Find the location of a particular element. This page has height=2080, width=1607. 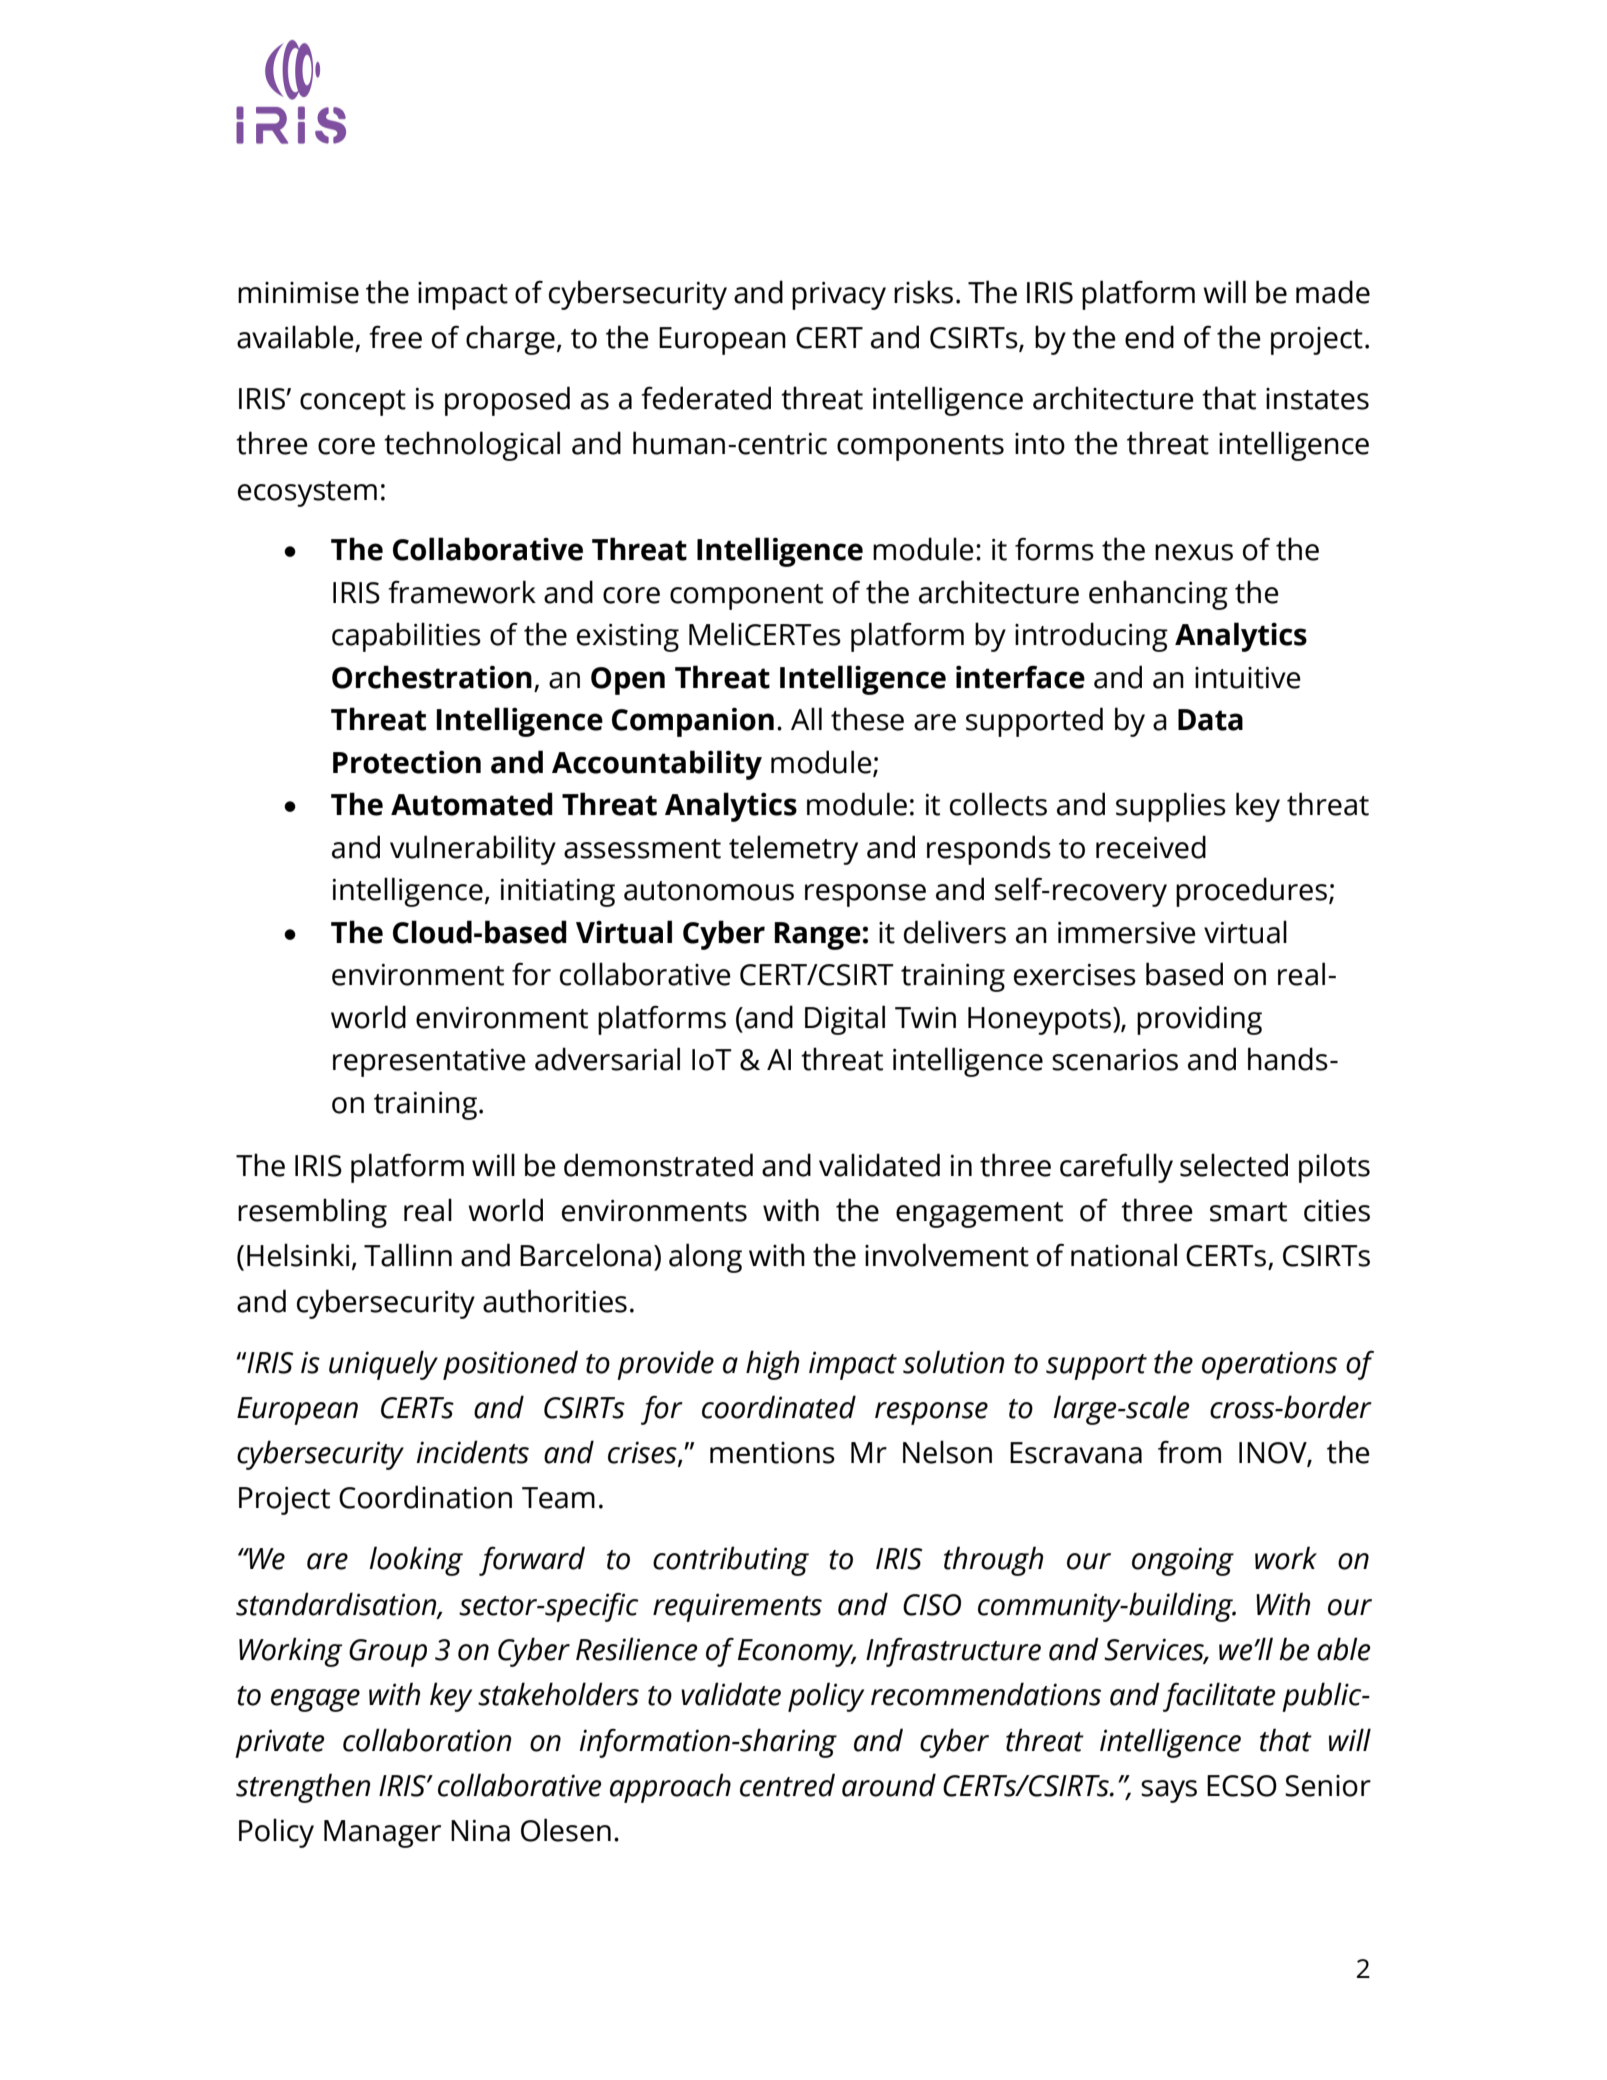

free is located at coordinates (395, 337).
